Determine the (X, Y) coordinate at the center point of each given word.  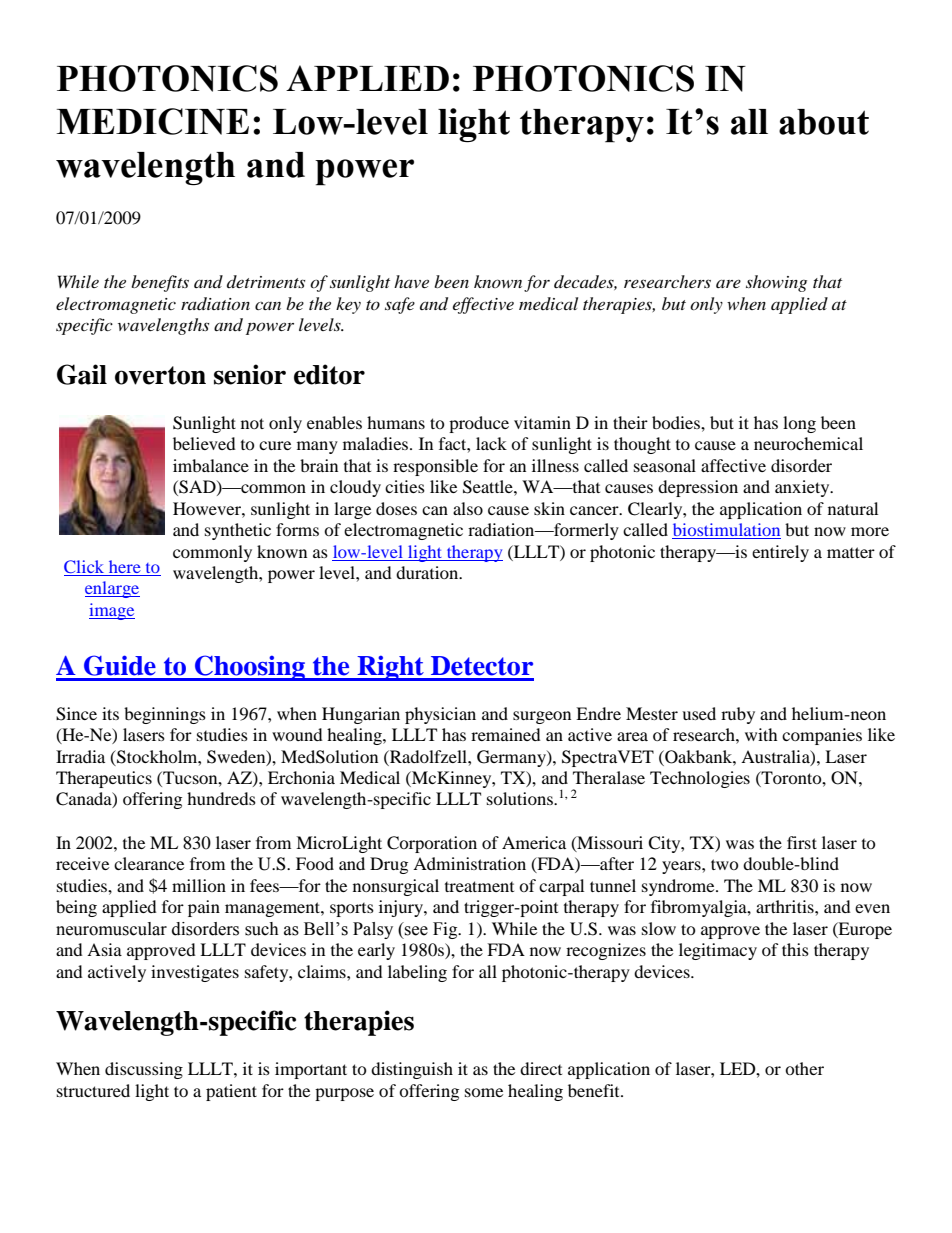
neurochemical (808, 443)
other (804, 1068)
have (411, 281)
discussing (144, 1070)
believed (204, 443)
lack (491, 443)
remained (506, 734)
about (824, 122)
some (484, 1092)
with (761, 734)
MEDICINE (152, 121)
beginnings (165, 715)
